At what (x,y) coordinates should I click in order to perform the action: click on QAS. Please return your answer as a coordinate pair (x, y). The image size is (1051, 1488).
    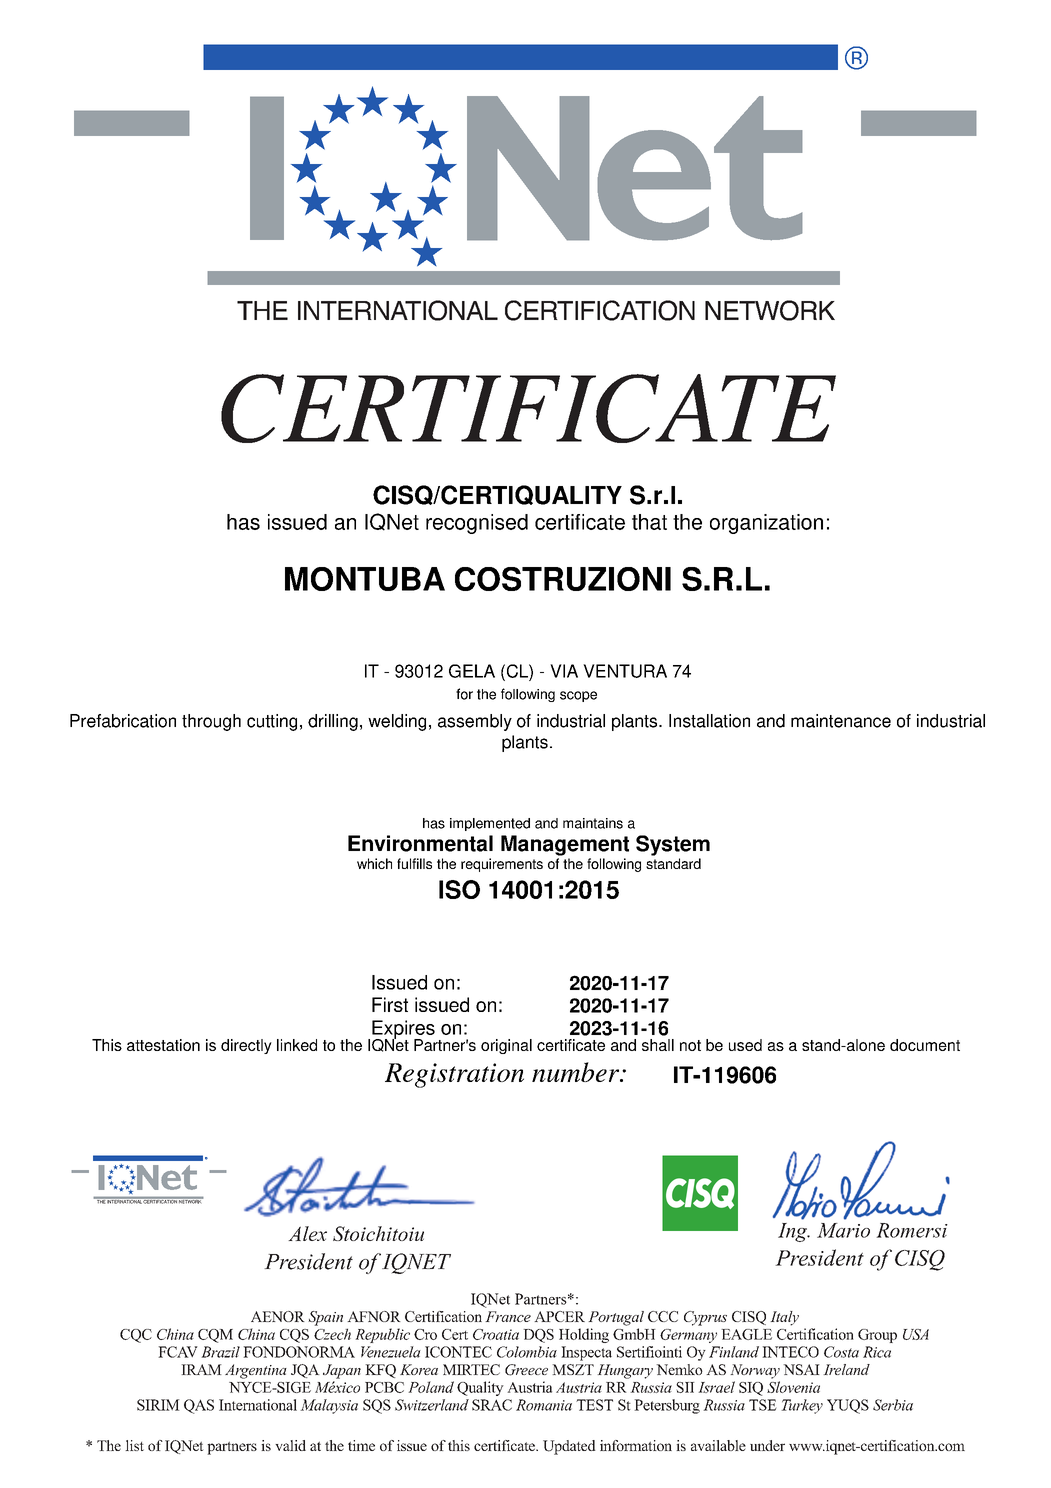
    Looking at the image, I should click on (199, 1406).
